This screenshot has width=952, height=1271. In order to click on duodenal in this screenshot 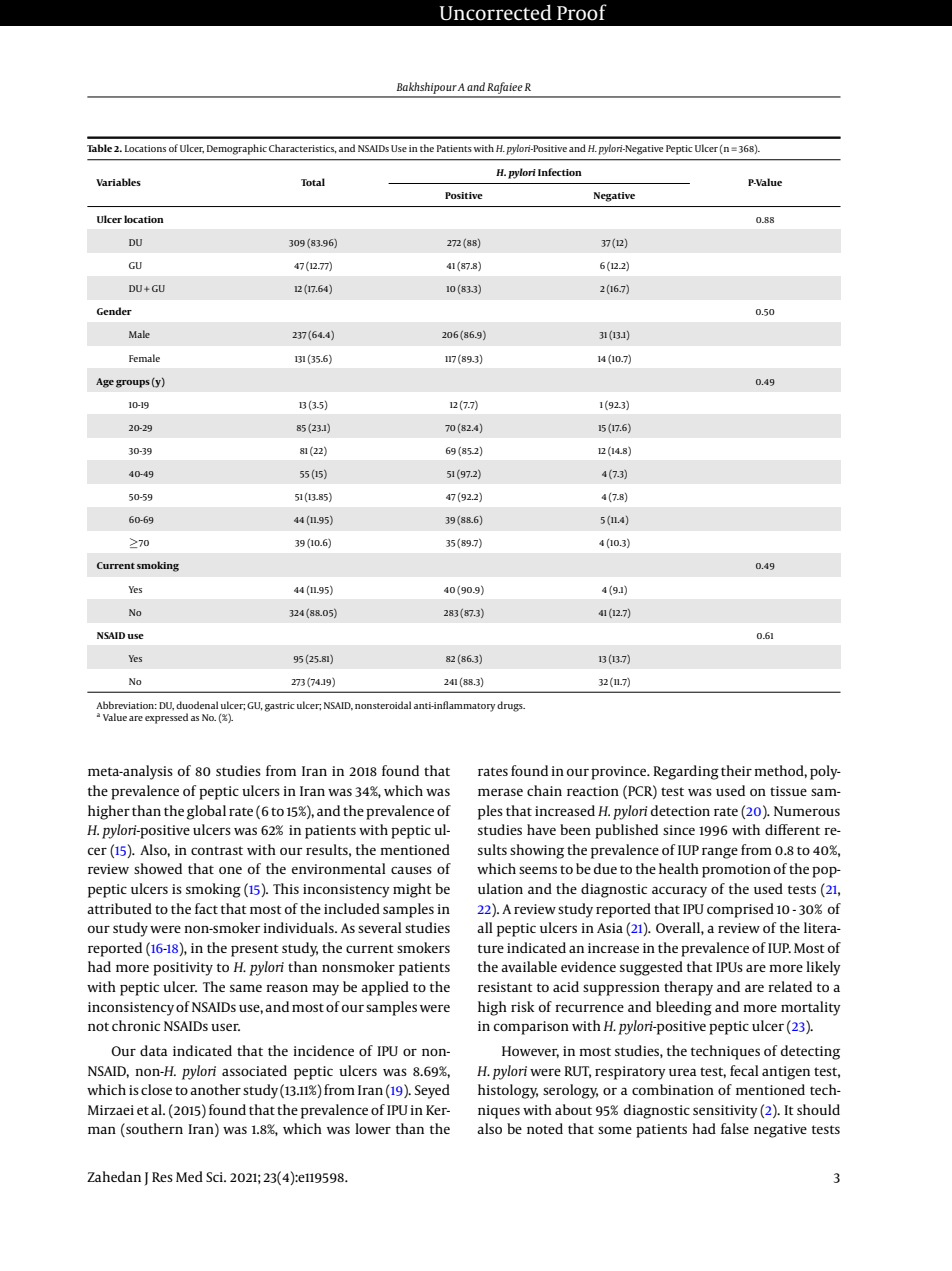, I will do `click(197, 705)`.
